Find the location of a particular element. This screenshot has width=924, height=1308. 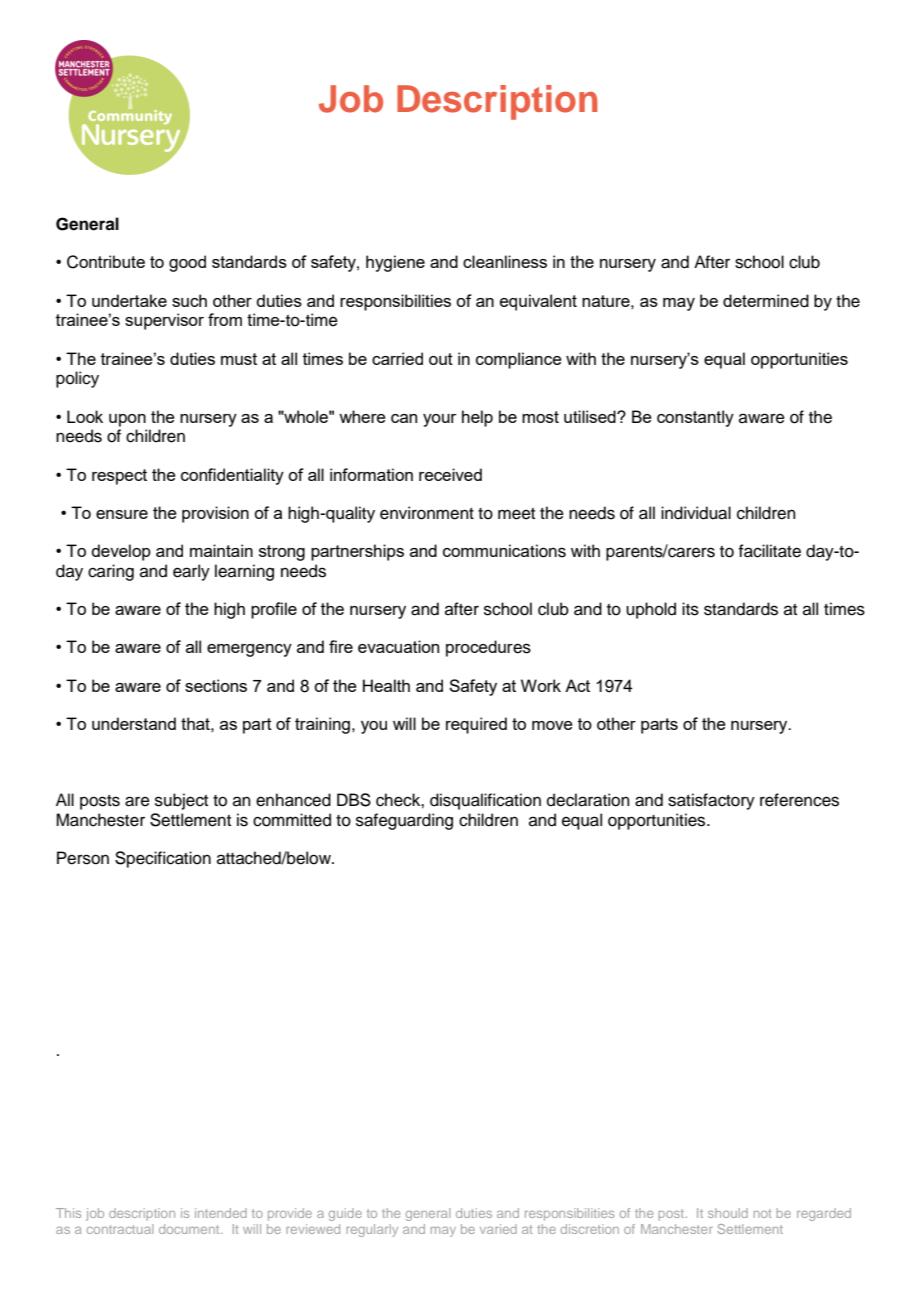

determined is located at coordinates (766, 301).
